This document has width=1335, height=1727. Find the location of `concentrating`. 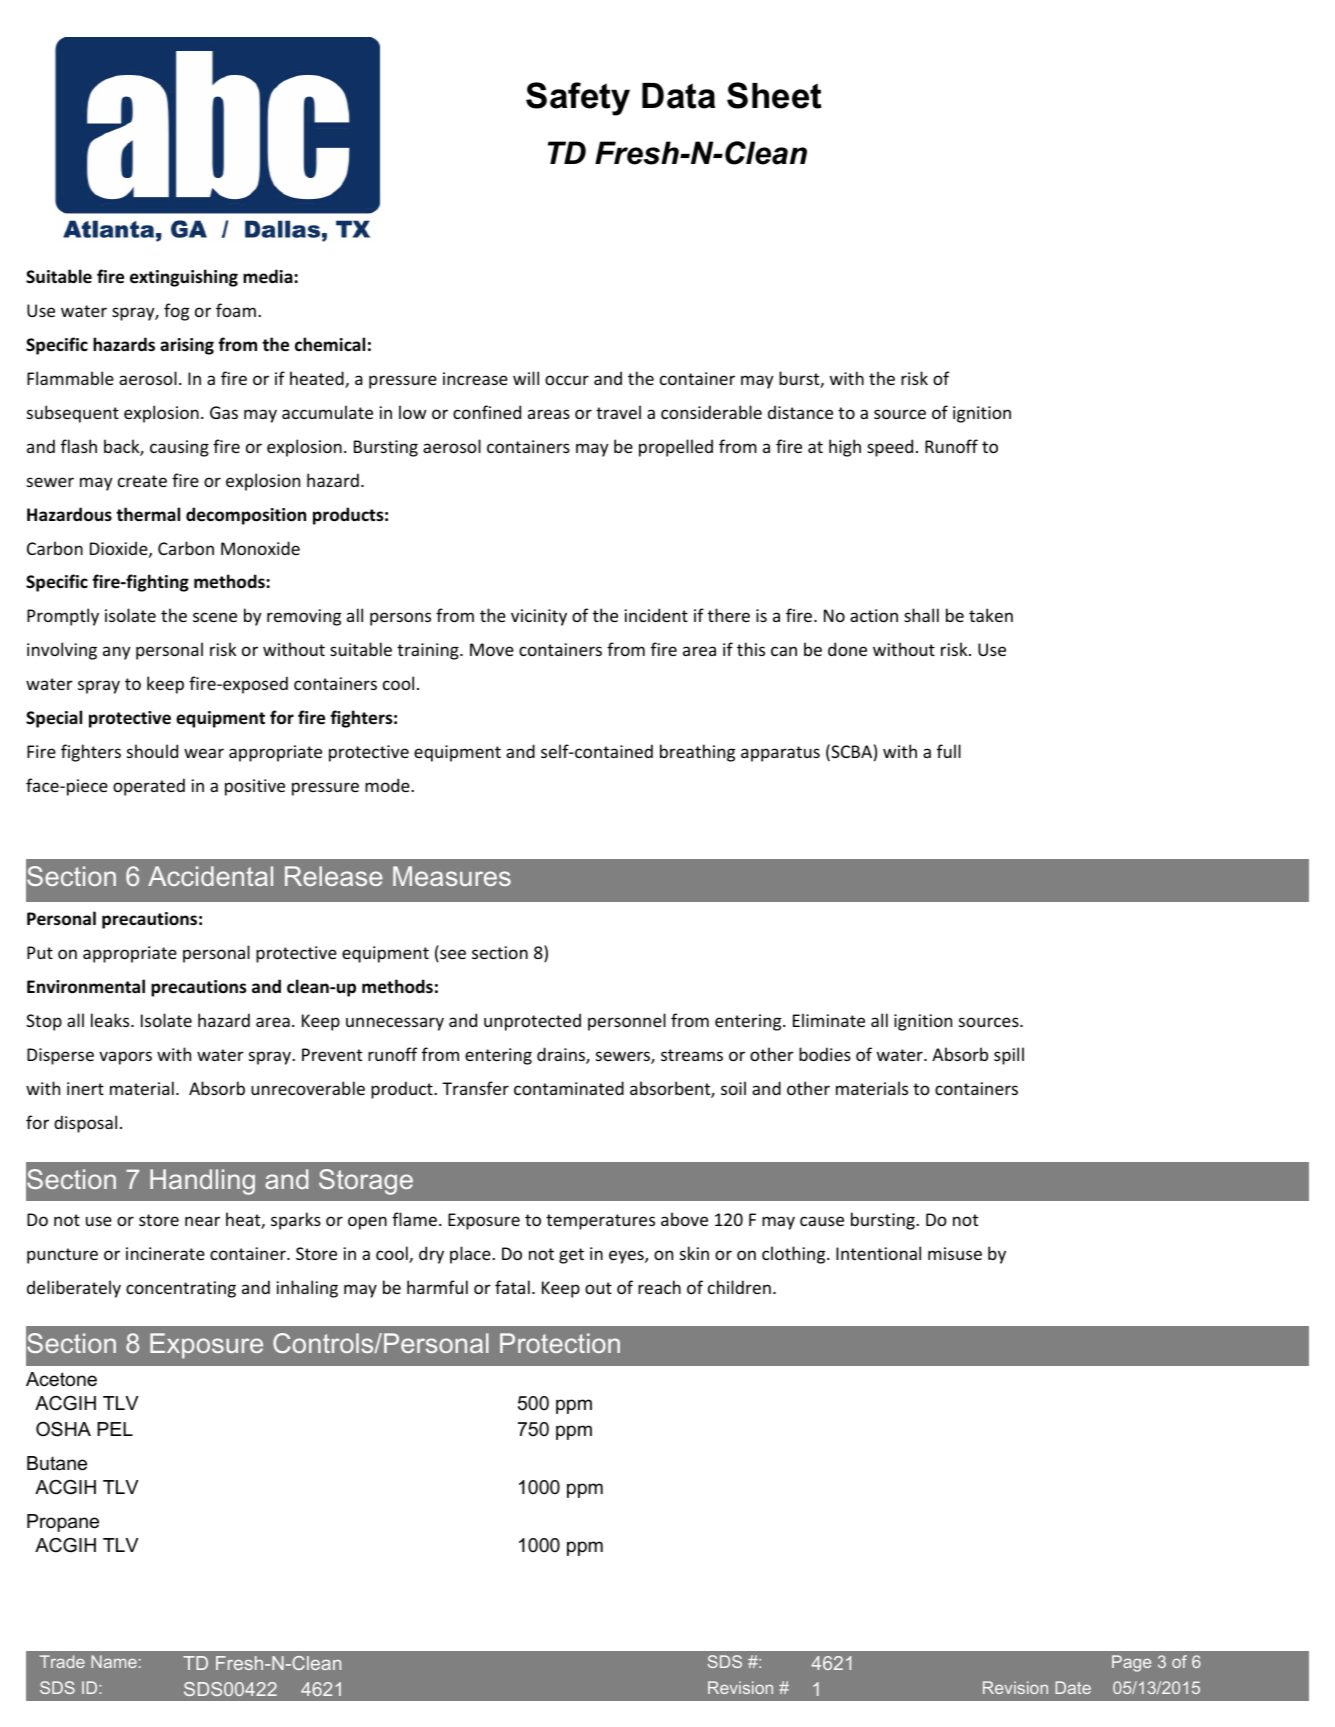

concentrating is located at coordinates (181, 1289).
